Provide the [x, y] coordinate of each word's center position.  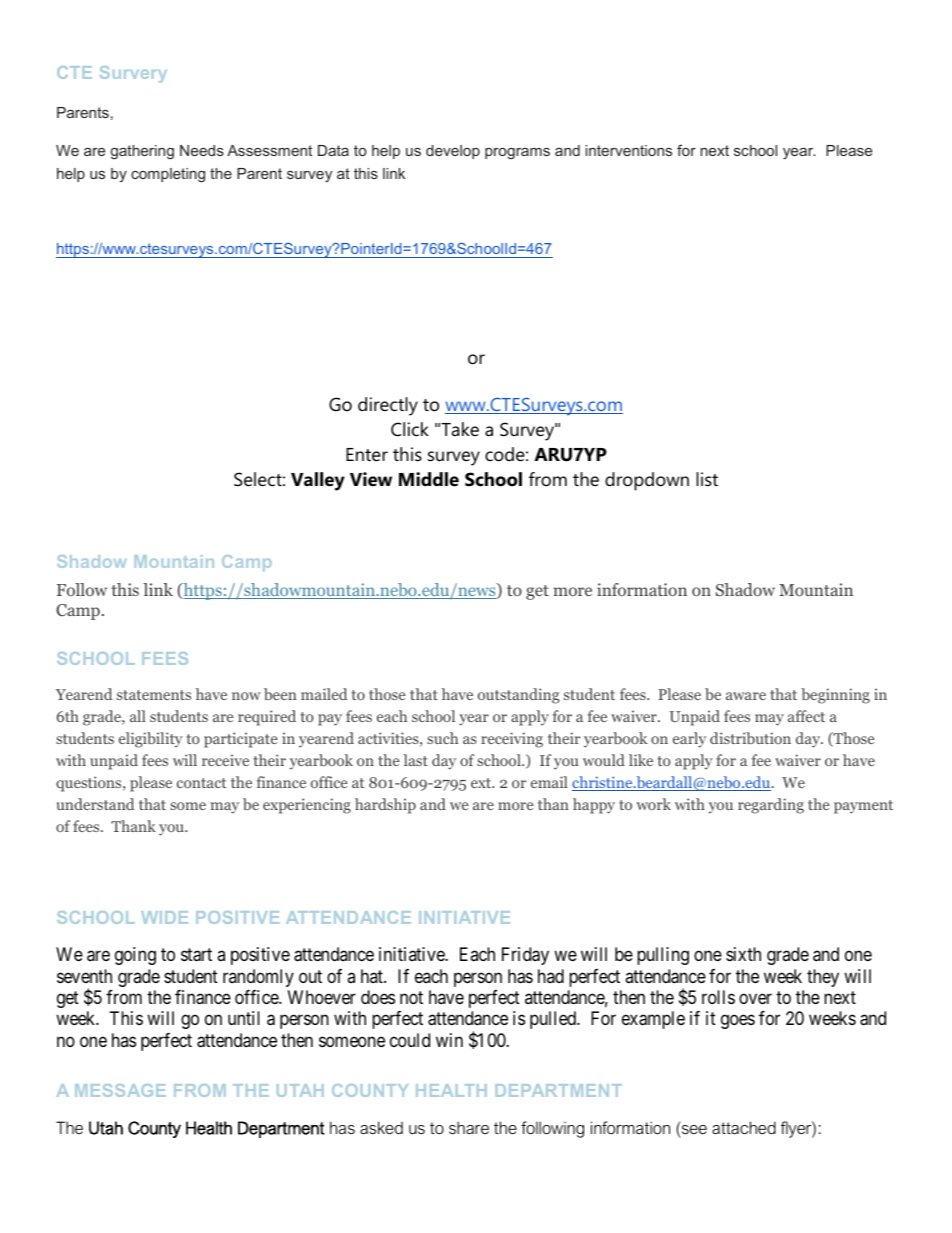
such [442, 738]
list [707, 479]
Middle [429, 479]
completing [168, 175]
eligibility [151, 740]
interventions [628, 150]
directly [388, 406]
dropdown [647, 481]
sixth [743, 954]
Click [410, 429]
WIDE [164, 917]
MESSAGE [120, 1090]
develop [453, 152]
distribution [750, 738]
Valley [318, 481]
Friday [525, 956]
